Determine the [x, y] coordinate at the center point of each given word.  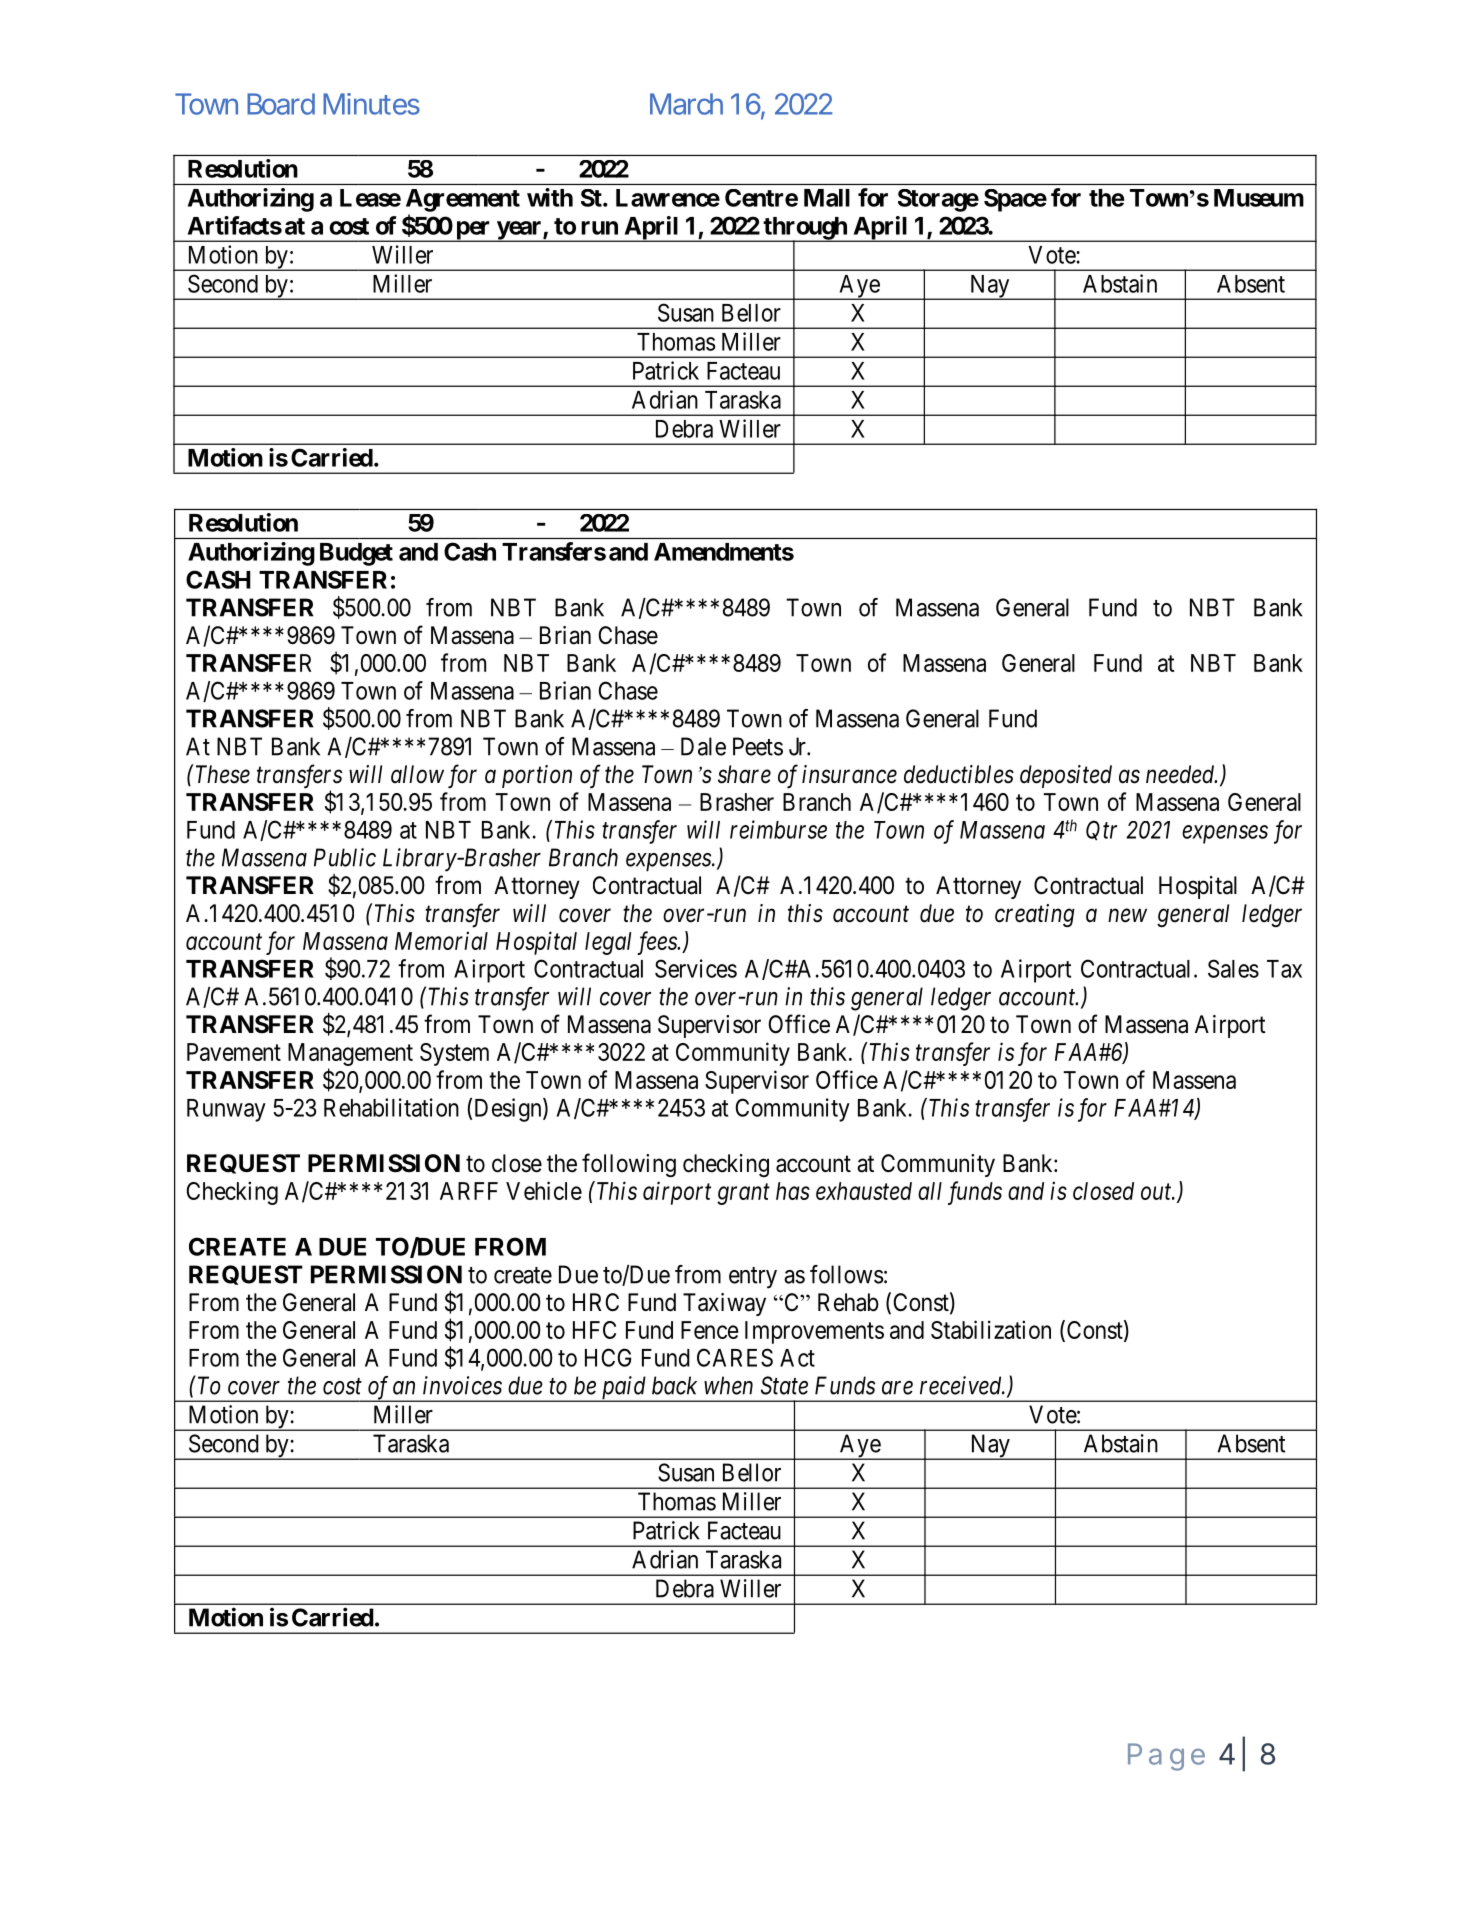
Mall [827, 198]
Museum [1259, 198]
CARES [735, 1357]
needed [1181, 774]
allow [417, 774]
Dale [703, 746]
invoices [462, 1385]
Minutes [371, 104]
